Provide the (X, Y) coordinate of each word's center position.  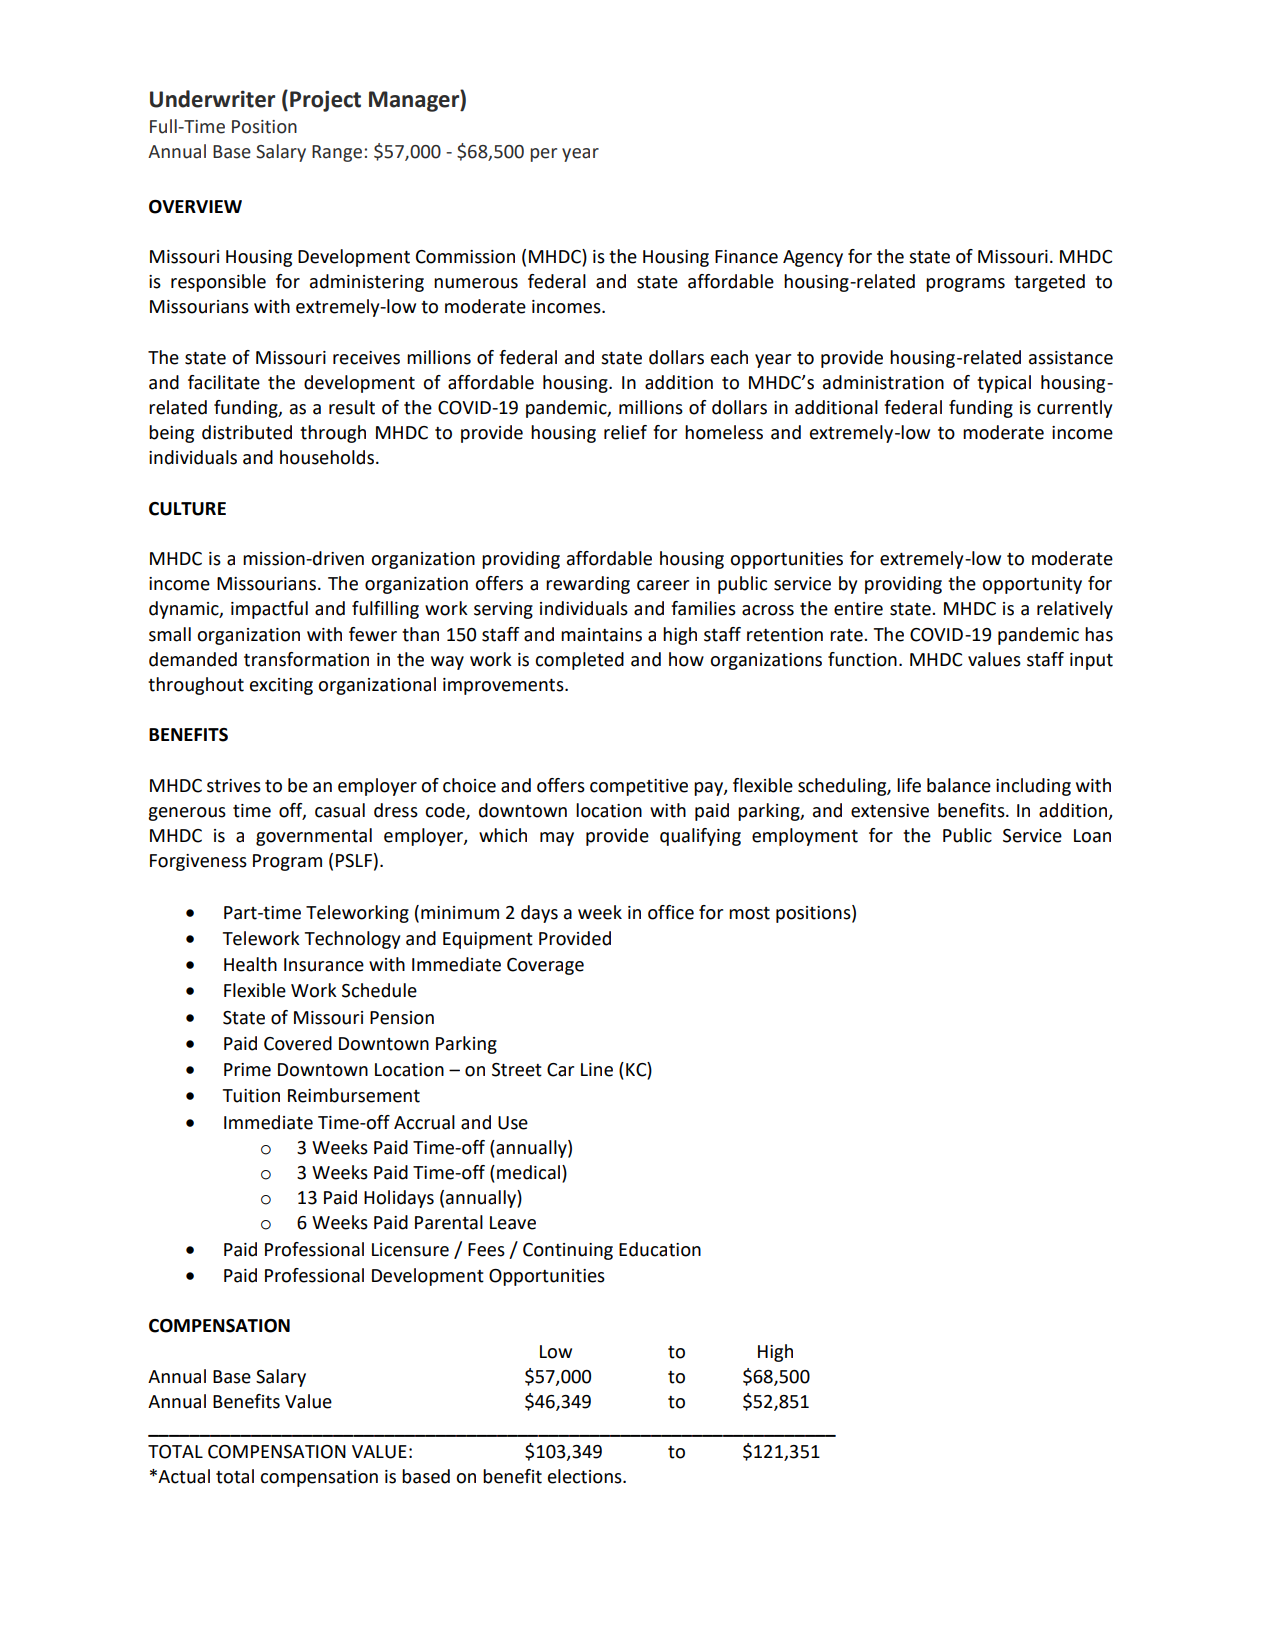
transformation (306, 659)
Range (337, 153)
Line (597, 1070)
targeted (1049, 283)
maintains (601, 635)
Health (250, 964)
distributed (247, 432)
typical (1004, 384)
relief (625, 432)
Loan (1092, 836)
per (543, 155)
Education (660, 1249)
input (1091, 661)
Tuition (251, 1096)
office (671, 912)
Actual (184, 1476)
